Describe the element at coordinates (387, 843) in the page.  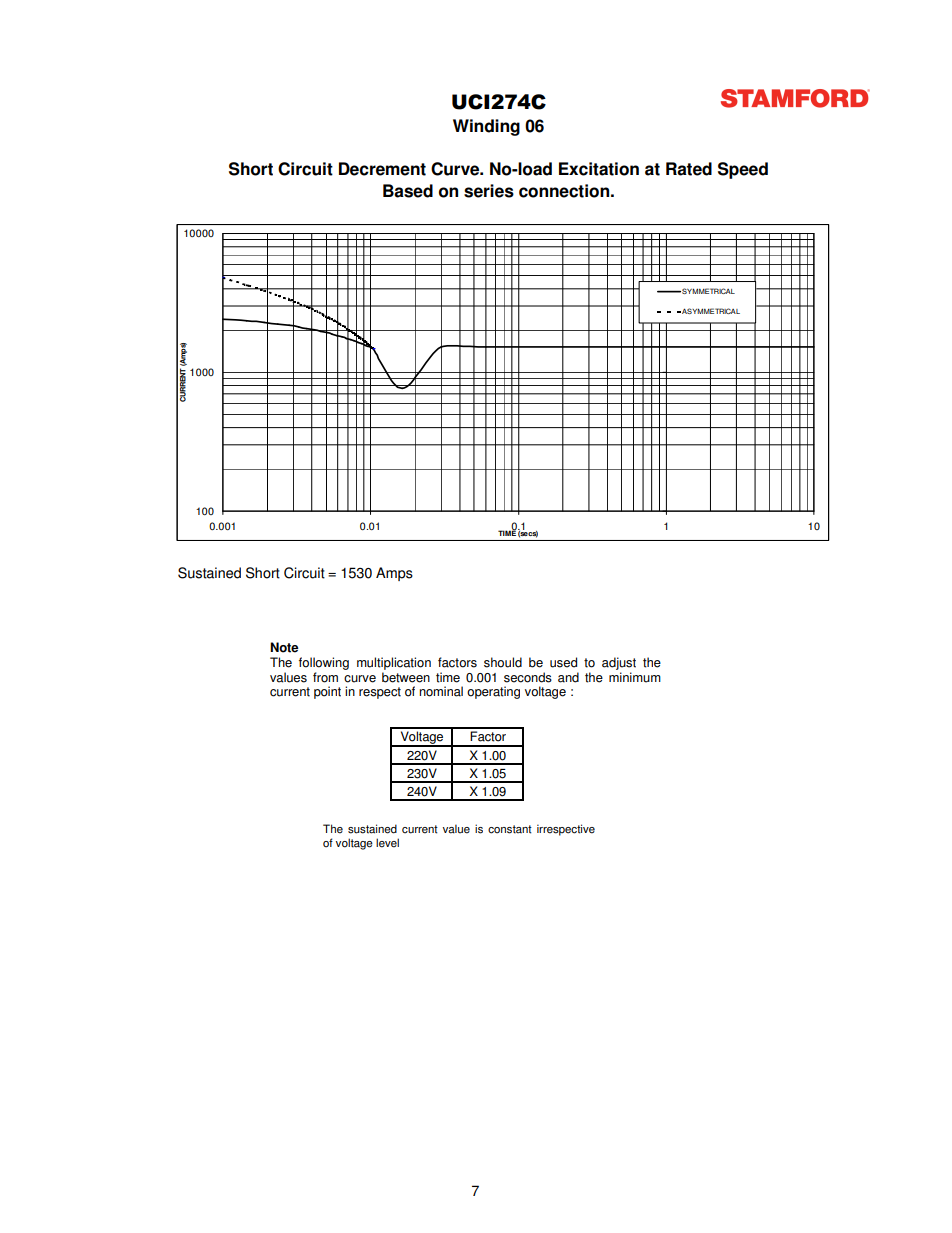
I see `level` at that location.
